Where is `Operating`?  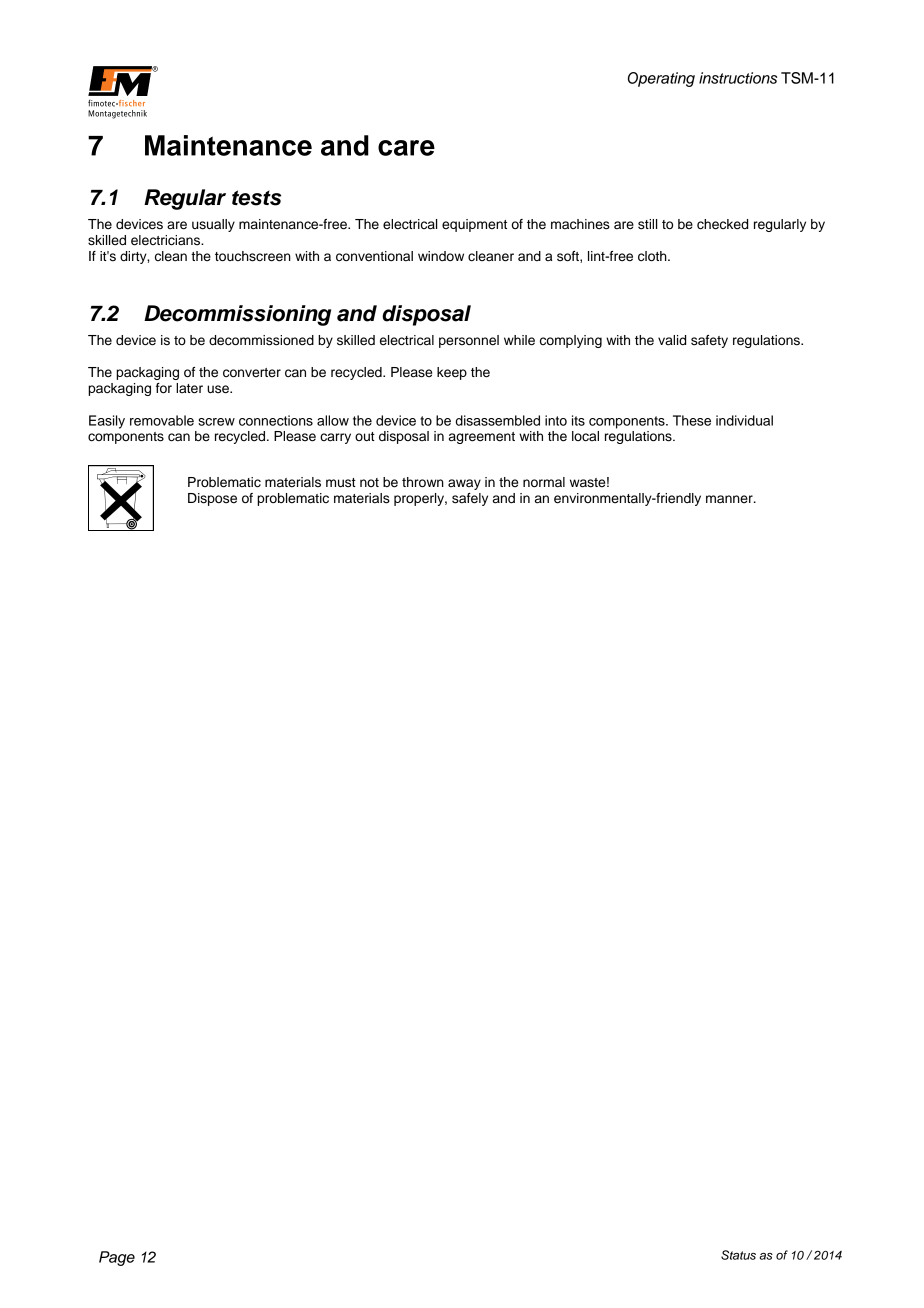
Operating is located at coordinates (661, 79).
